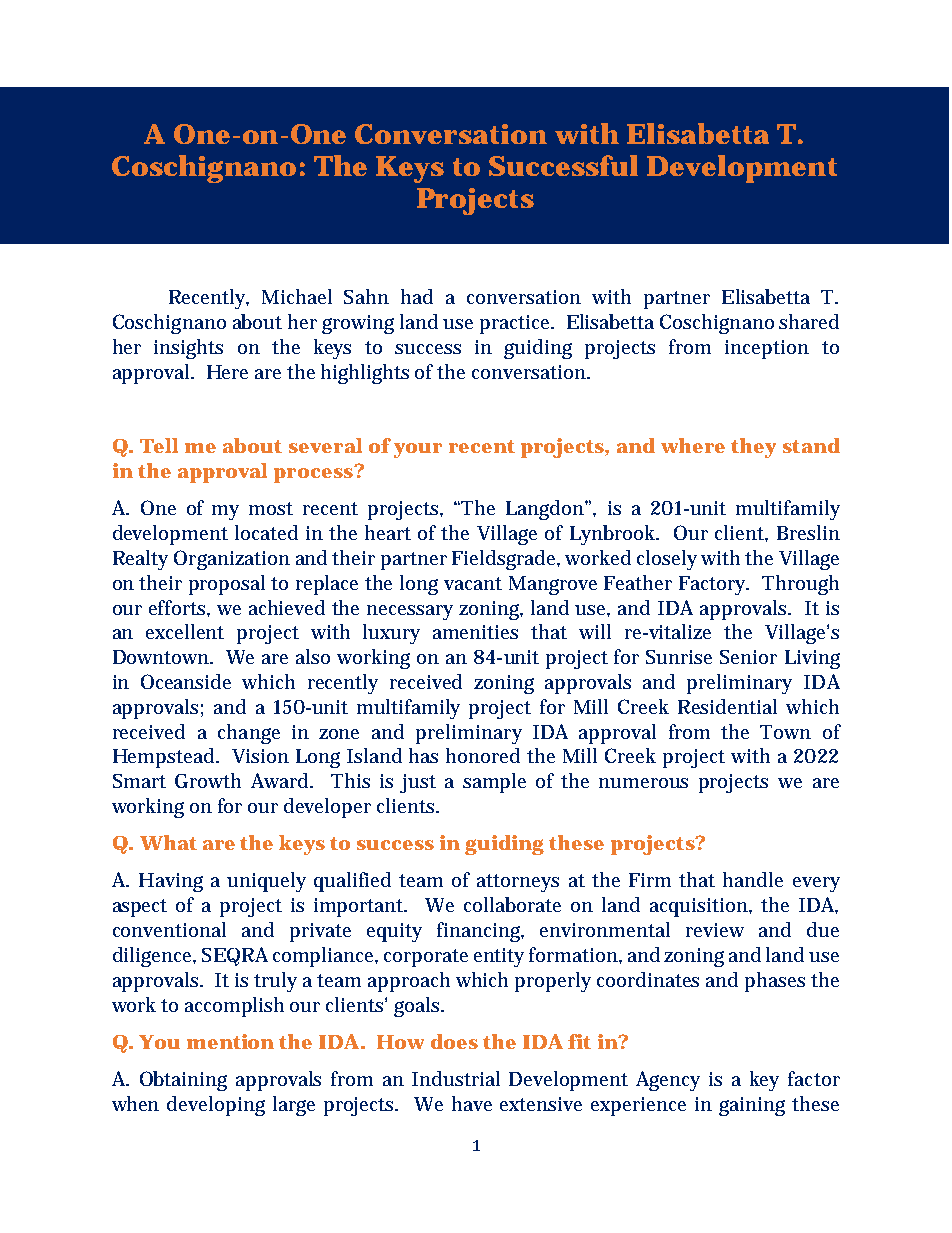  What do you see at coordinates (271, 508) in the image?
I see `most` at bounding box center [271, 508].
